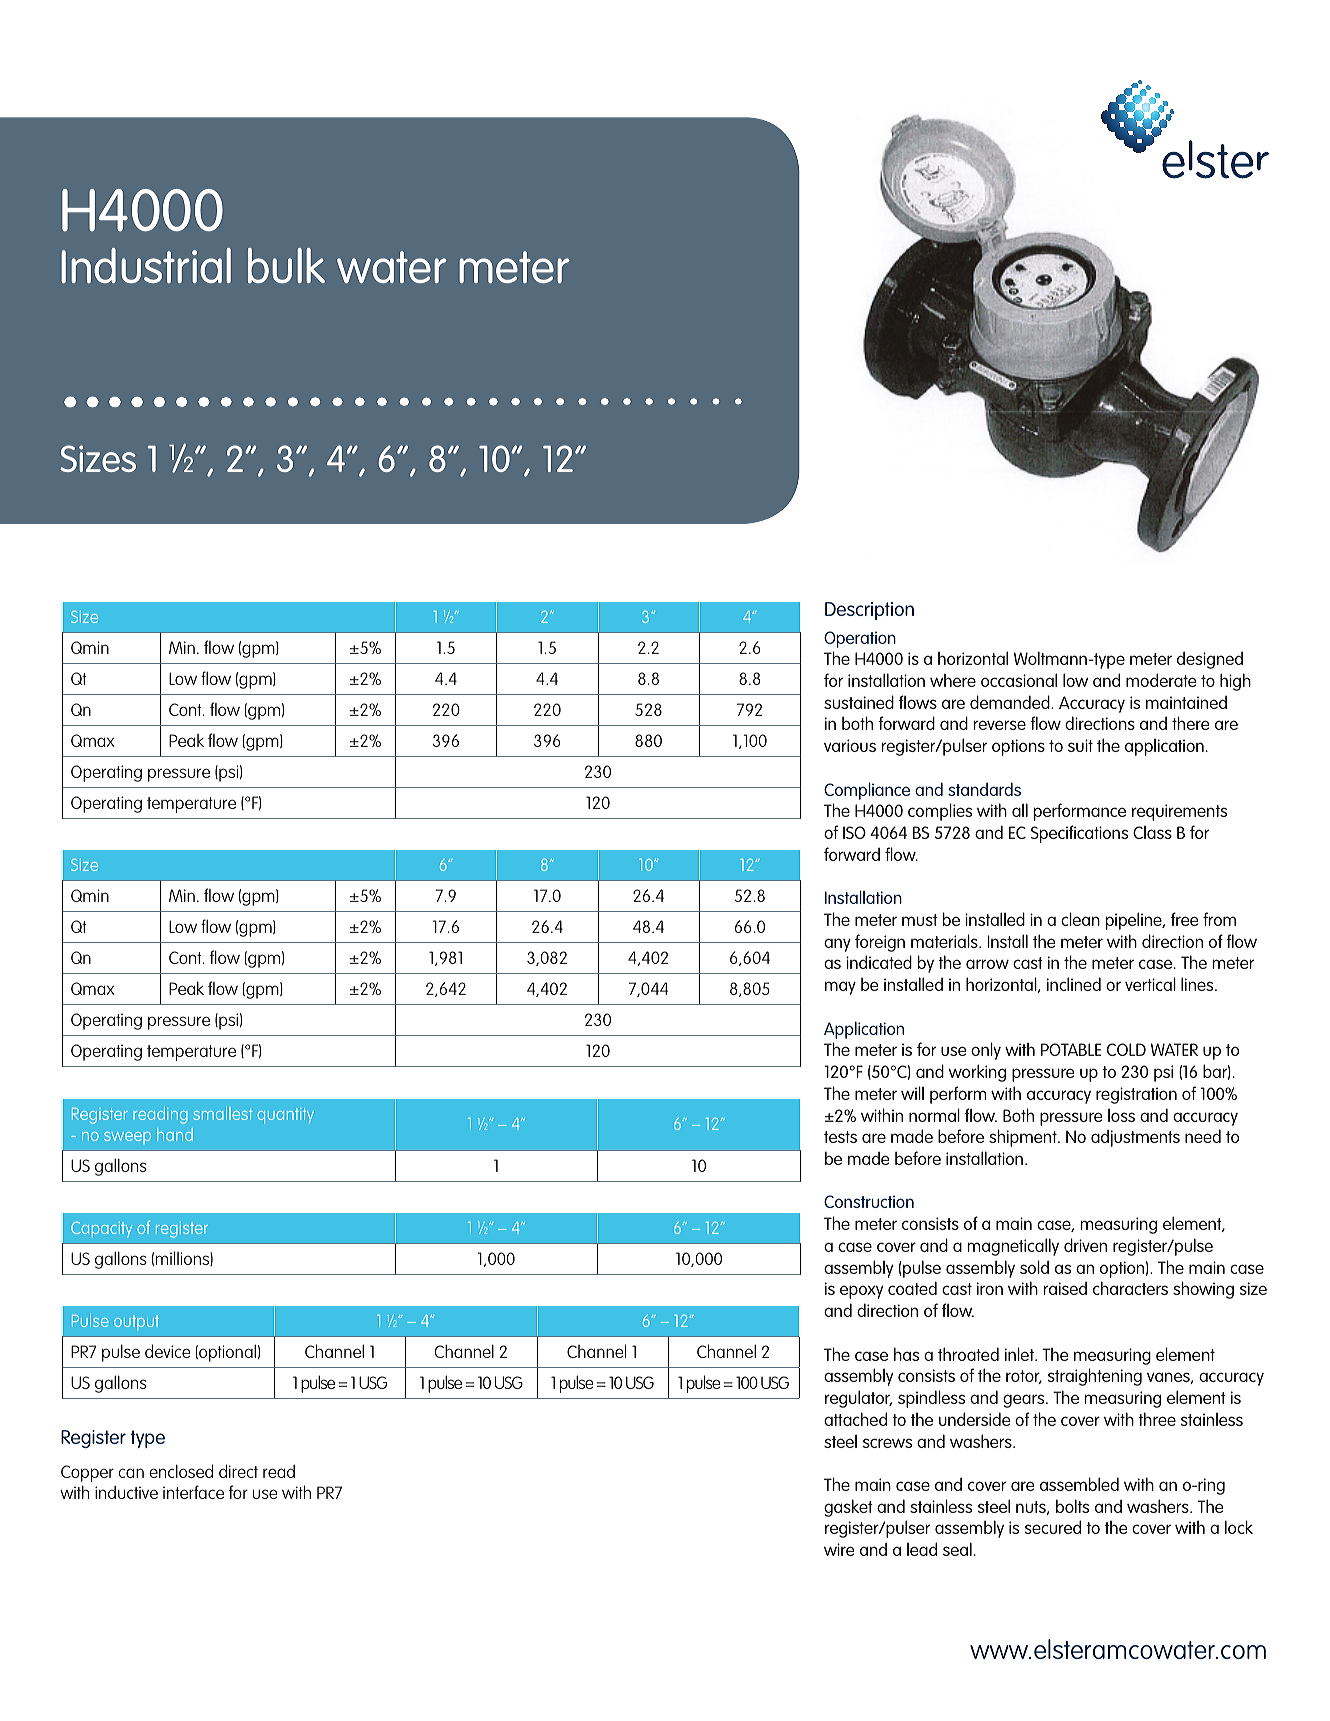  I want to click on gasket, so click(848, 1508).
